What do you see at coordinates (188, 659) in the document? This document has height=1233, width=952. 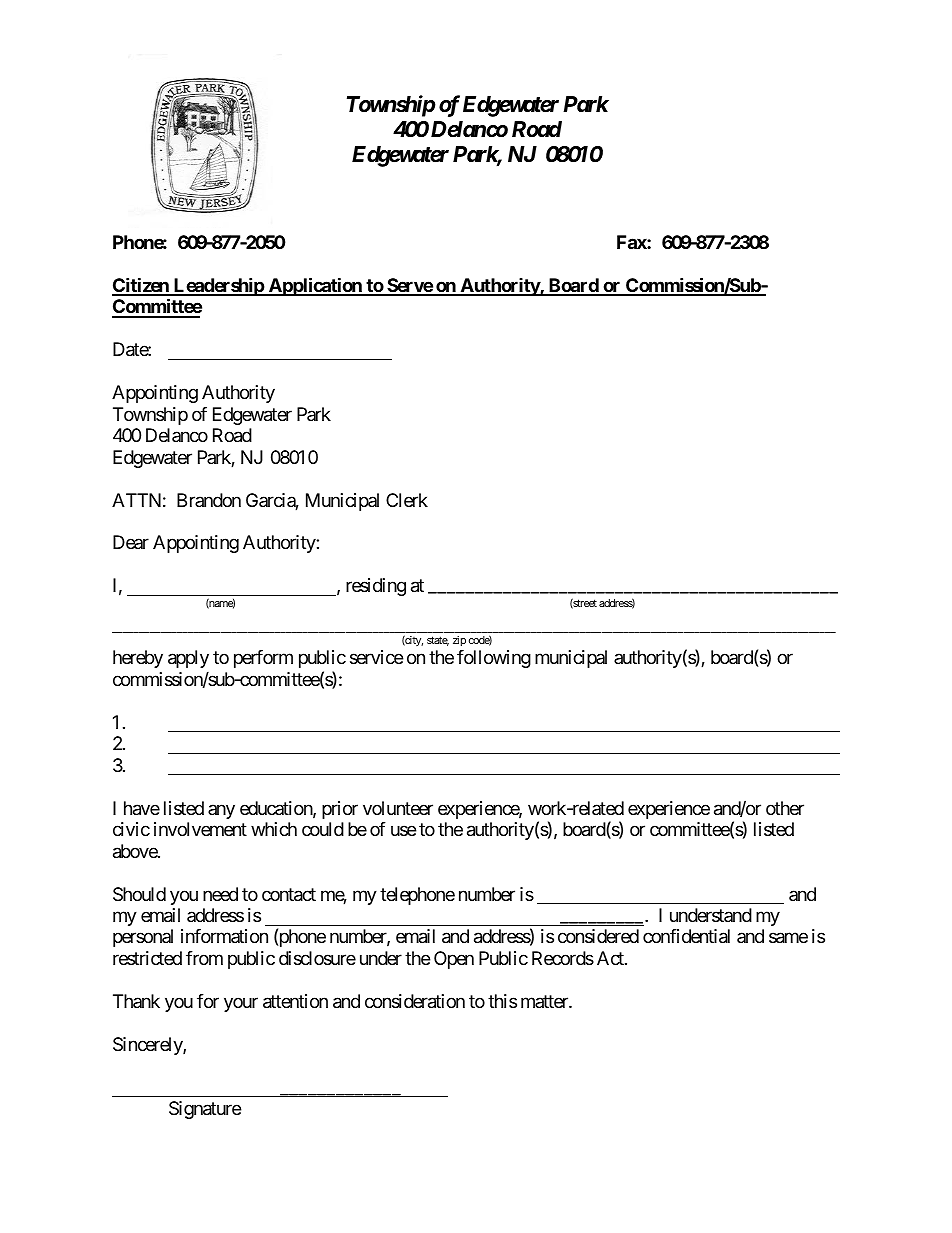 I see `apply` at bounding box center [188, 659].
